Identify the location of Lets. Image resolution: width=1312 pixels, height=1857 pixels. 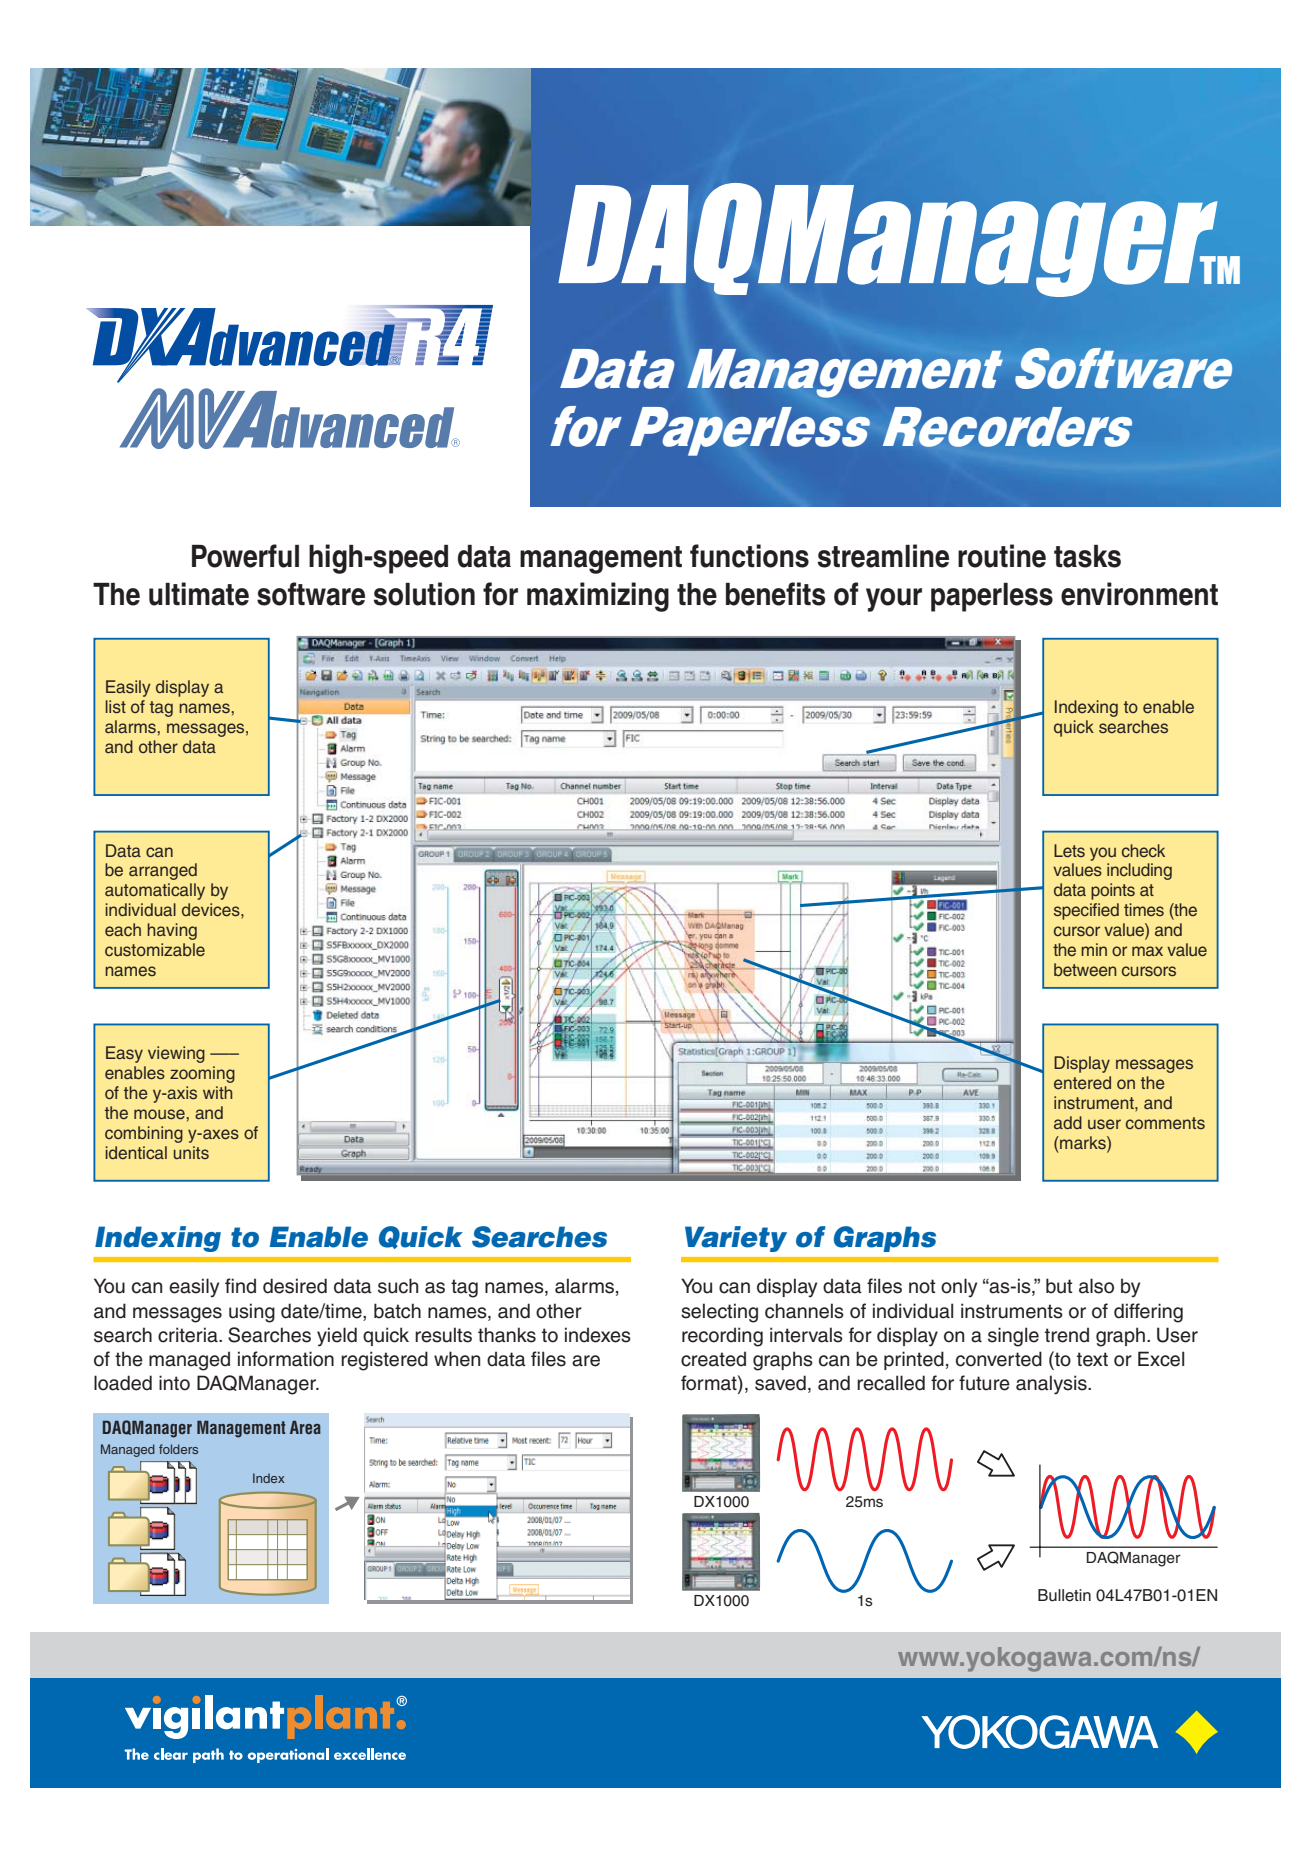
(1069, 851).
